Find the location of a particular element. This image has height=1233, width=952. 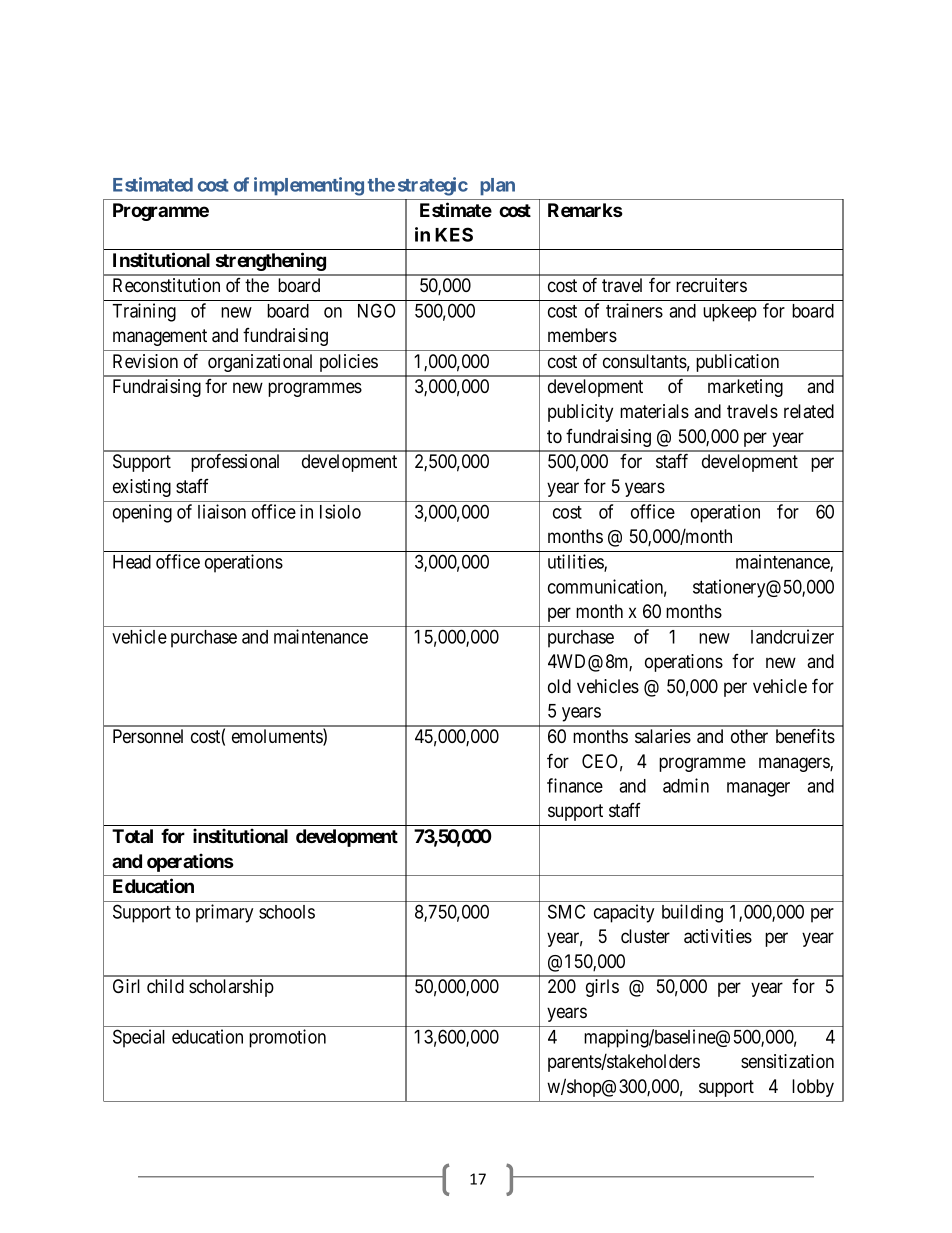

building is located at coordinates (692, 913).
